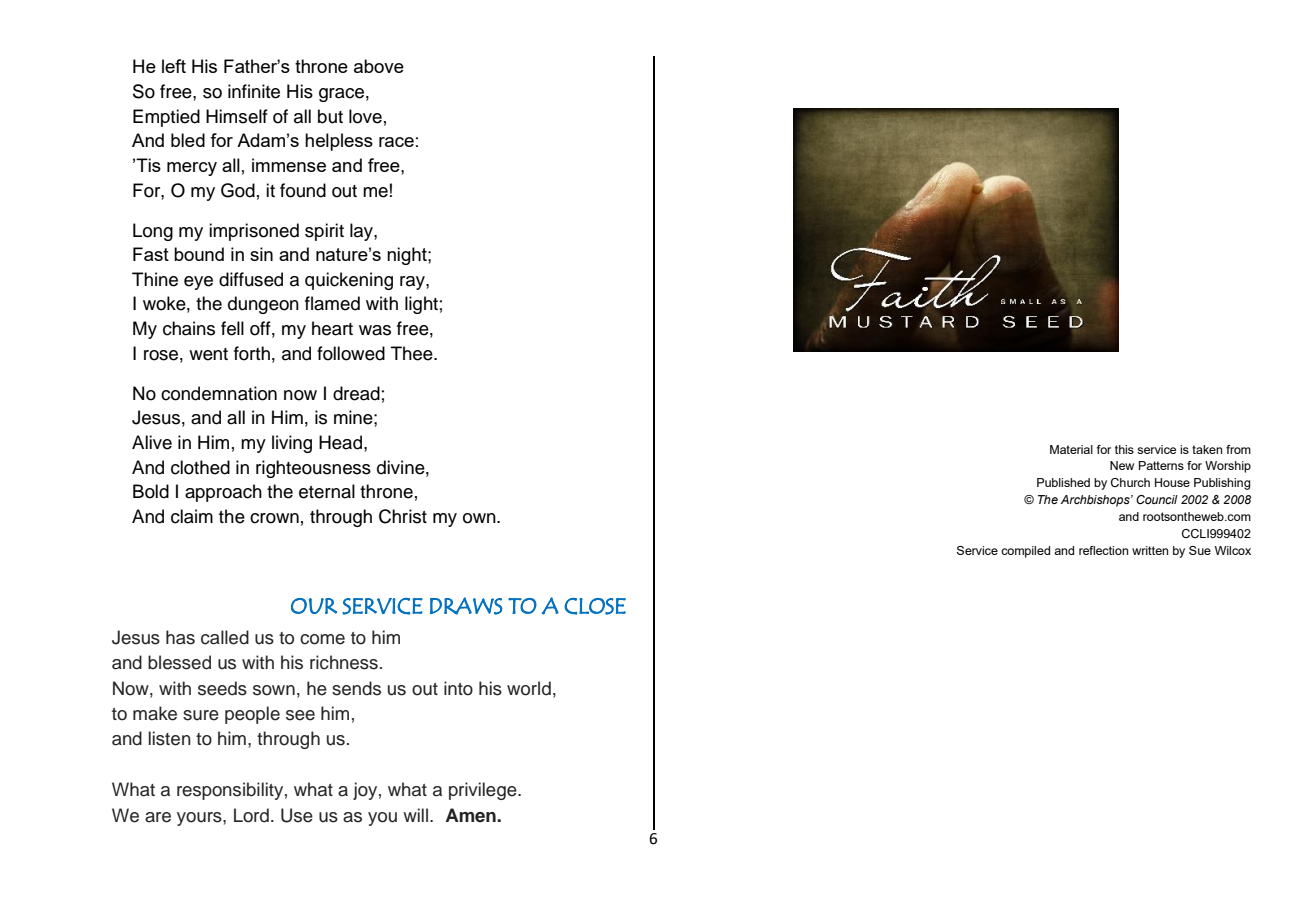 Image resolution: width=1307 pixels, height=924 pixels. I want to click on Lord, so click(251, 815).
